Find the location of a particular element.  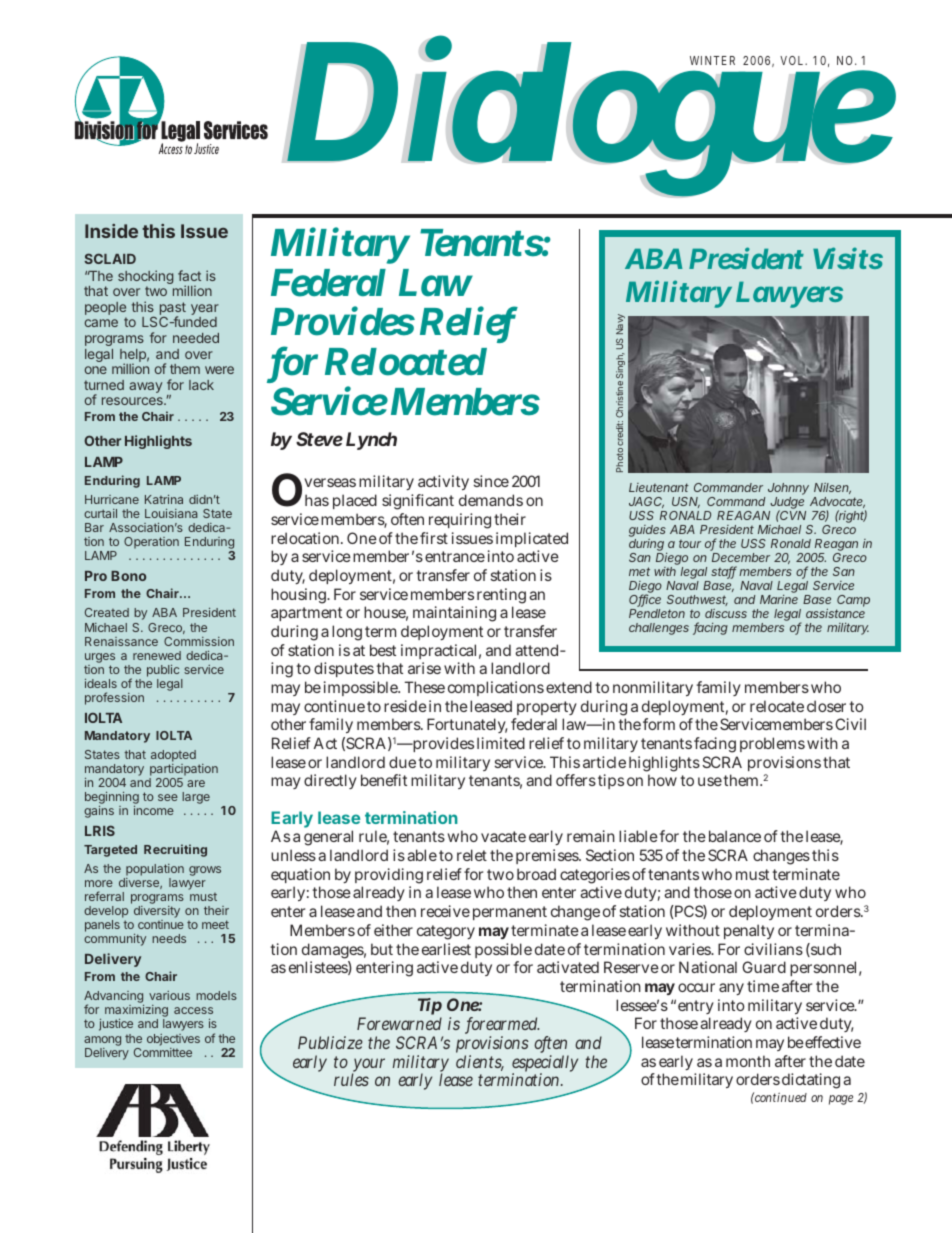

WINTER is located at coordinates (712, 60).
